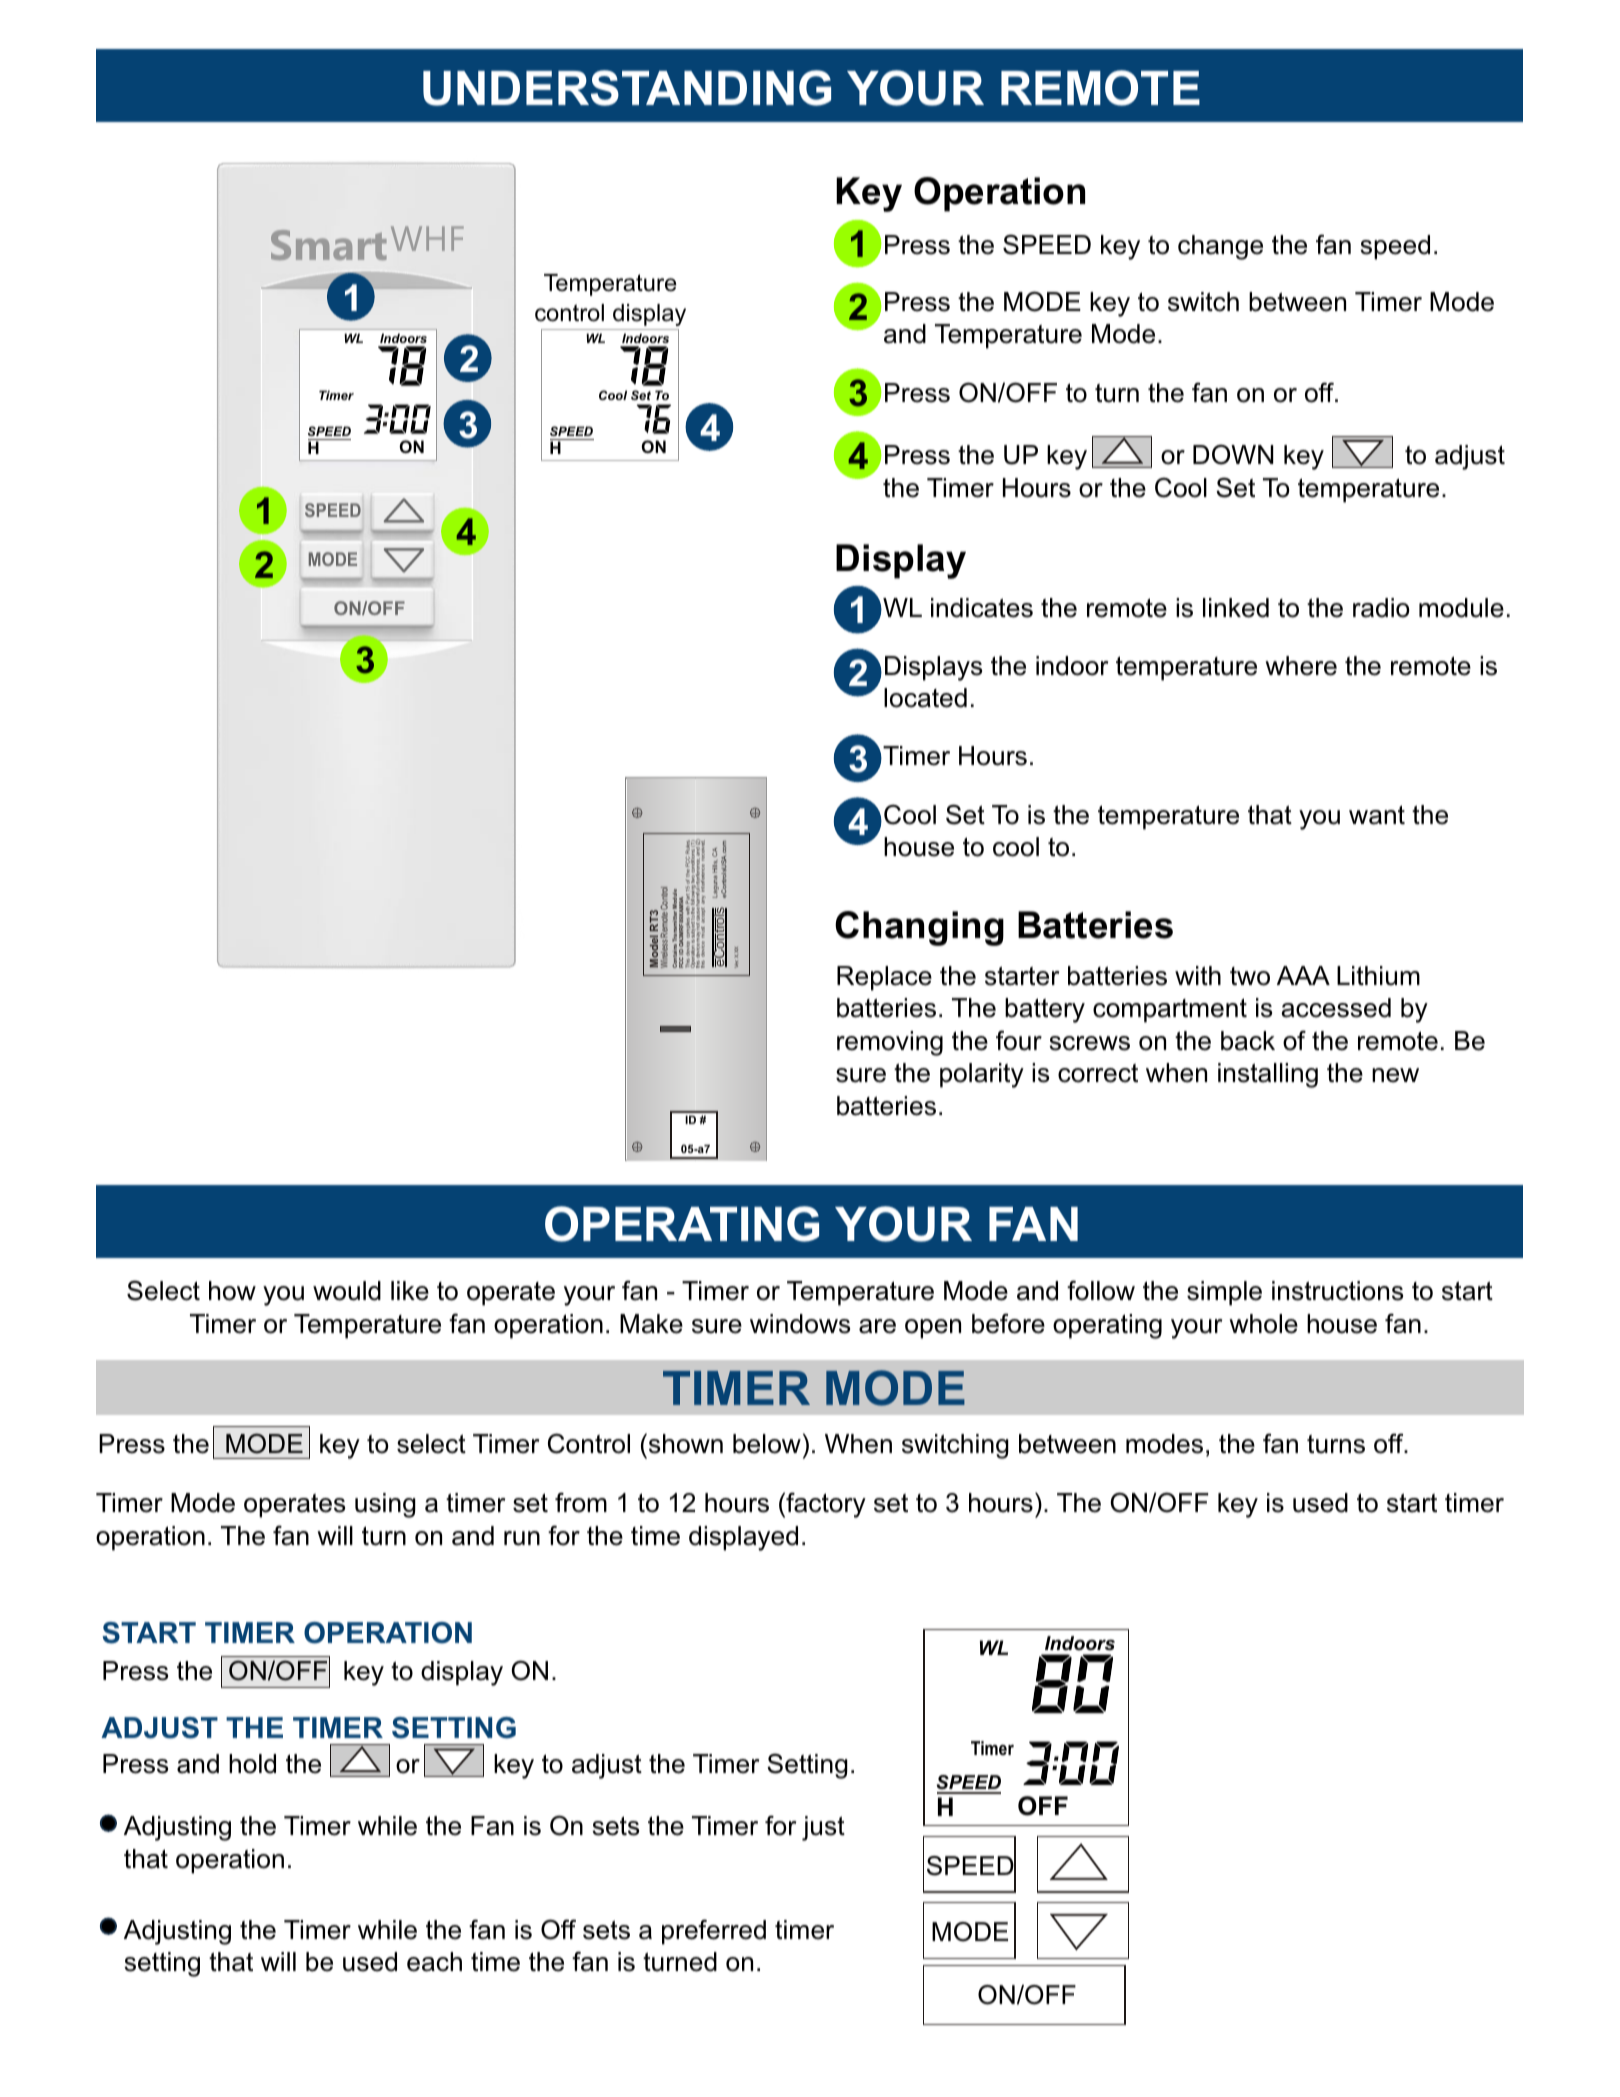  What do you see at coordinates (1224, 1293) in the screenshot?
I see `simple` at bounding box center [1224, 1293].
